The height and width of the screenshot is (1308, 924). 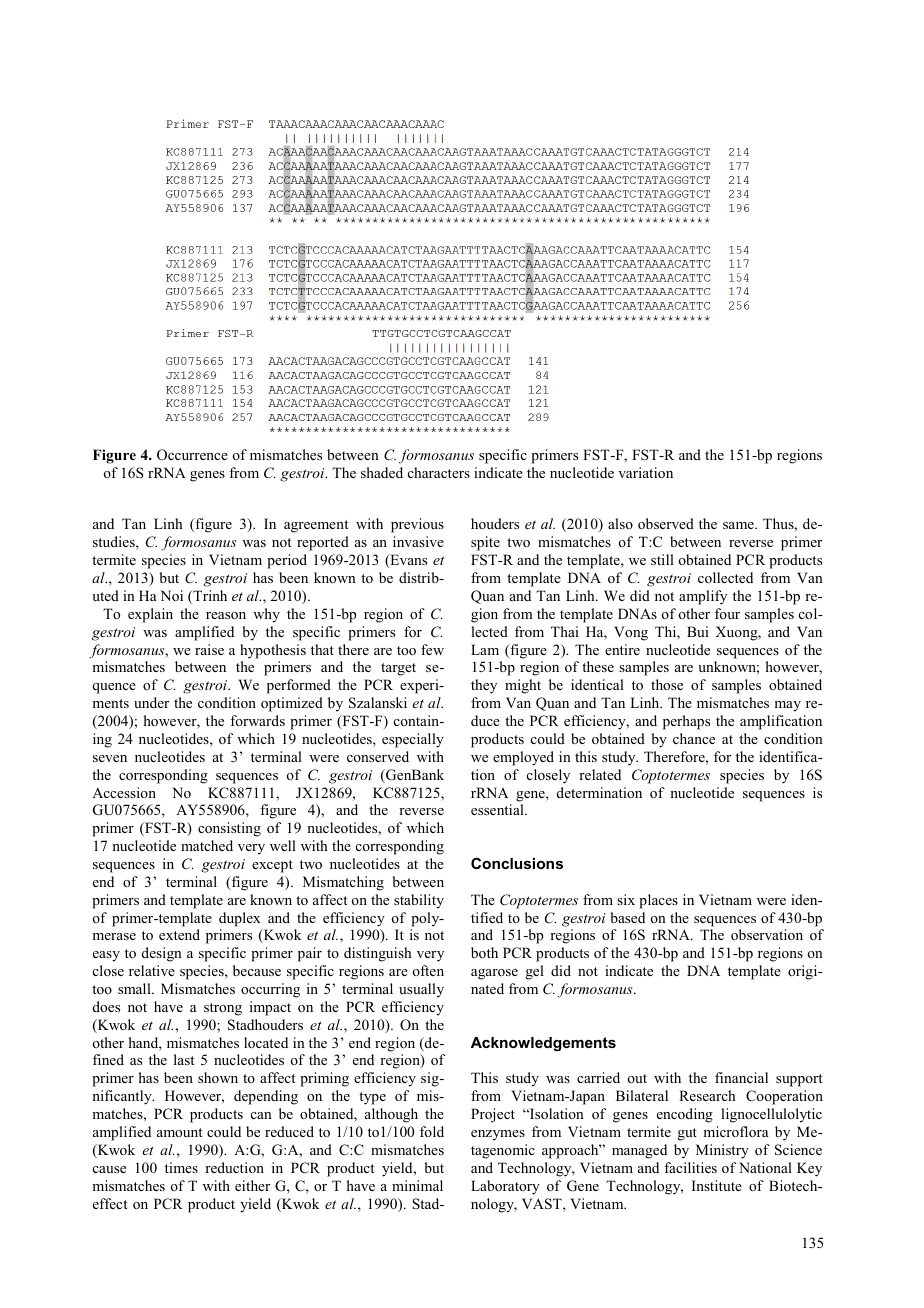 I want to click on seven, so click(x=110, y=758).
